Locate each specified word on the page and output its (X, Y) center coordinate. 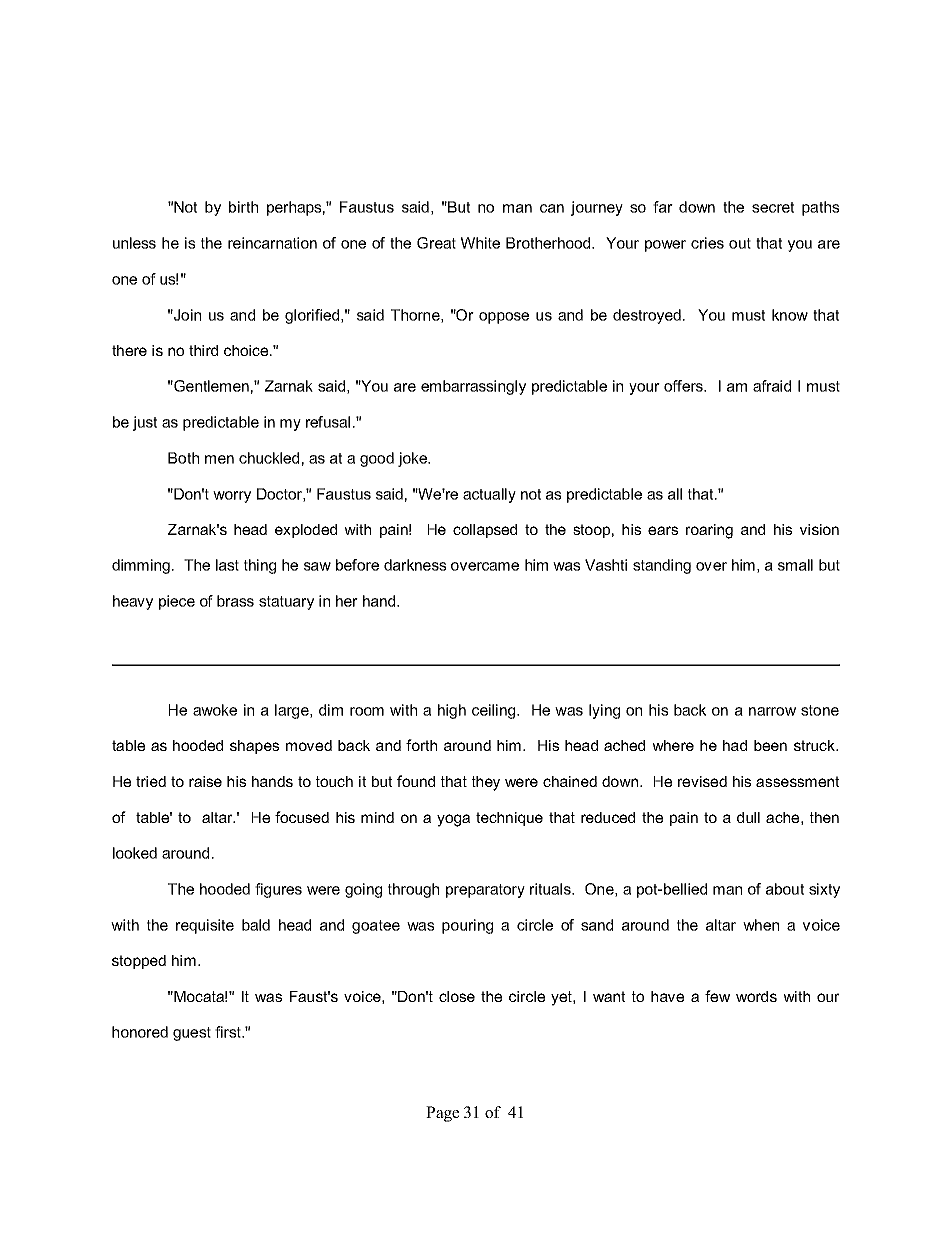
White (480, 243)
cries (707, 243)
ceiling (495, 711)
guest (192, 1034)
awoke (215, 710)
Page (442, 1114)
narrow (772, 711)
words (756, 996)
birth (243, 207)
